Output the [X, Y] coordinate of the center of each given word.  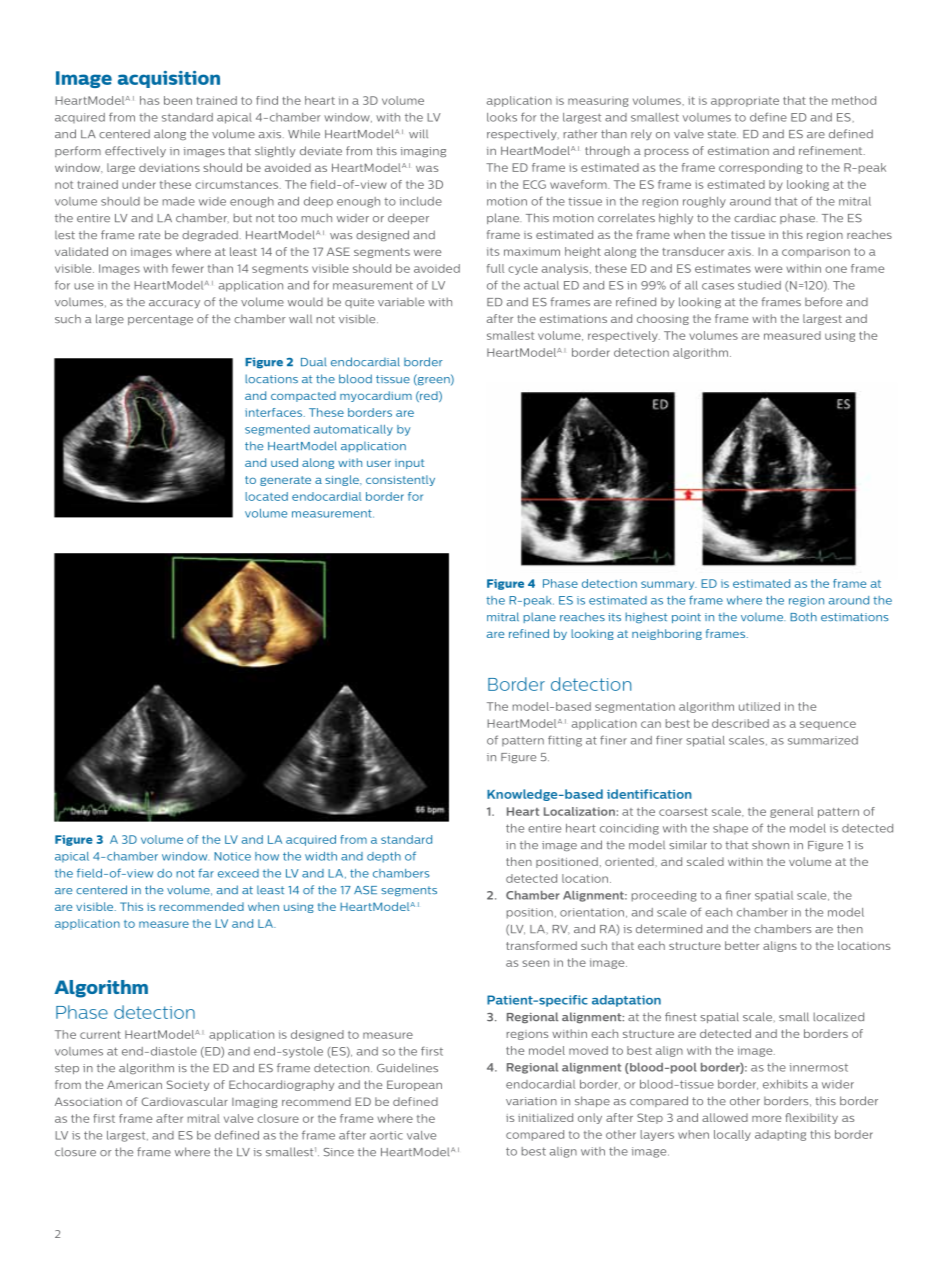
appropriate [745, 101]
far [206, 873]
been [178, 100]
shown [770, 844]
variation [531, 1101]
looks [502, 117]
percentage [160, 320]
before [823, 301]
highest [646, 617]
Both [803, 616]
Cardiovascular [185, 1101]
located [266, 496]
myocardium [376, 396]
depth [384, 857]
